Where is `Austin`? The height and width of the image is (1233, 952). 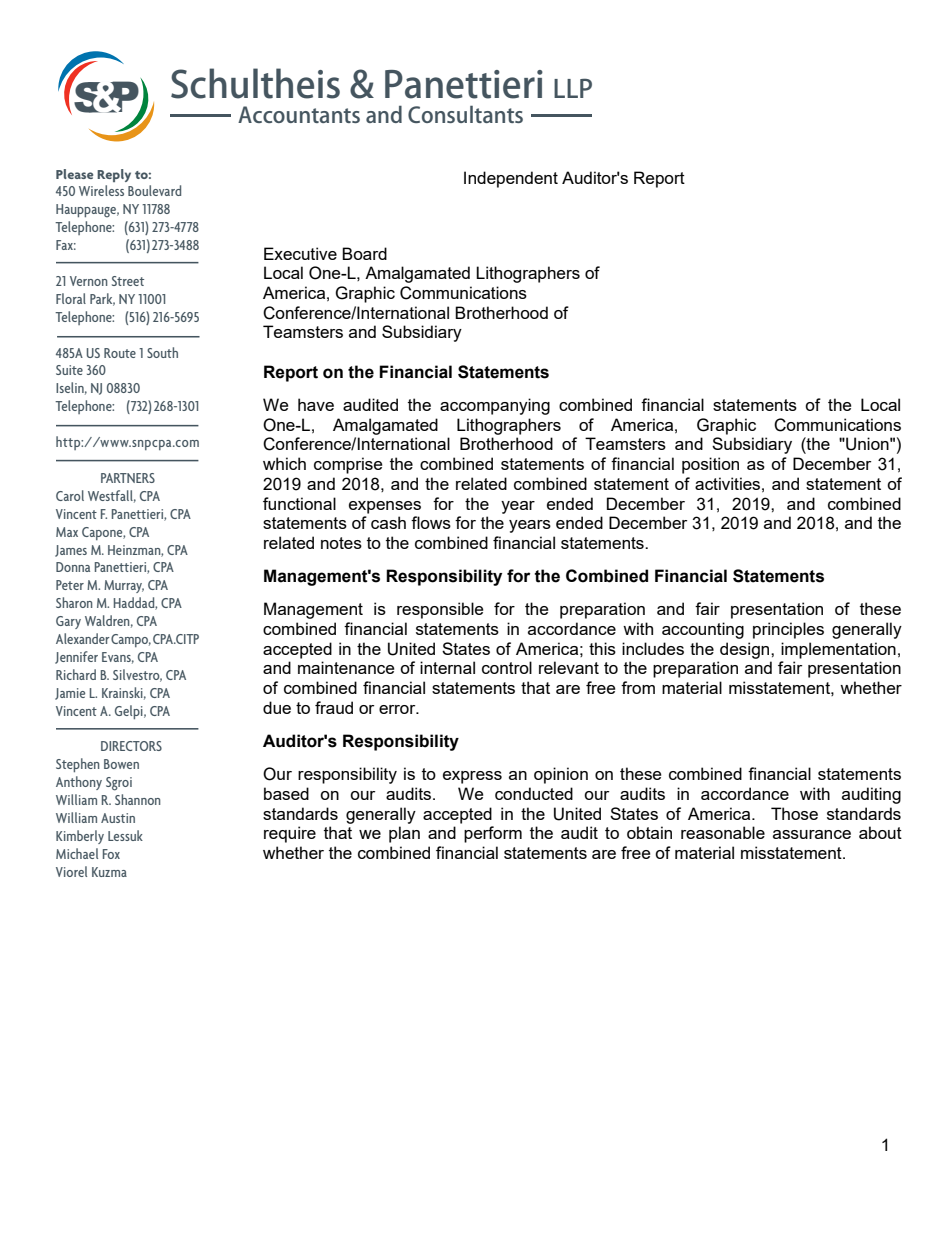
Austin is located at coordinates (118, 818).
